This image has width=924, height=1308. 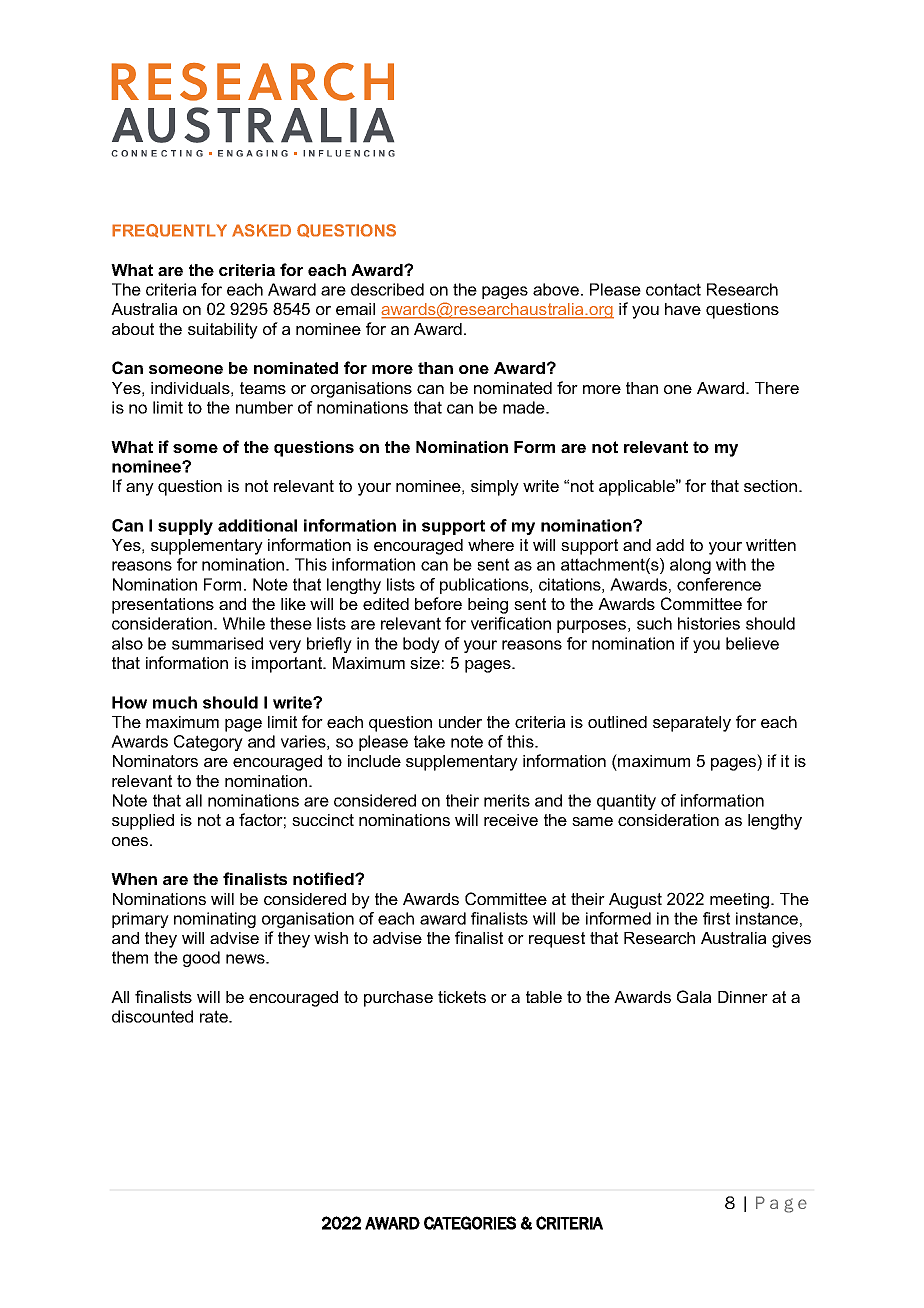 What do you see at coordinates (387, 289) in the image?
I see `described` at bounding box center [387, 289].
